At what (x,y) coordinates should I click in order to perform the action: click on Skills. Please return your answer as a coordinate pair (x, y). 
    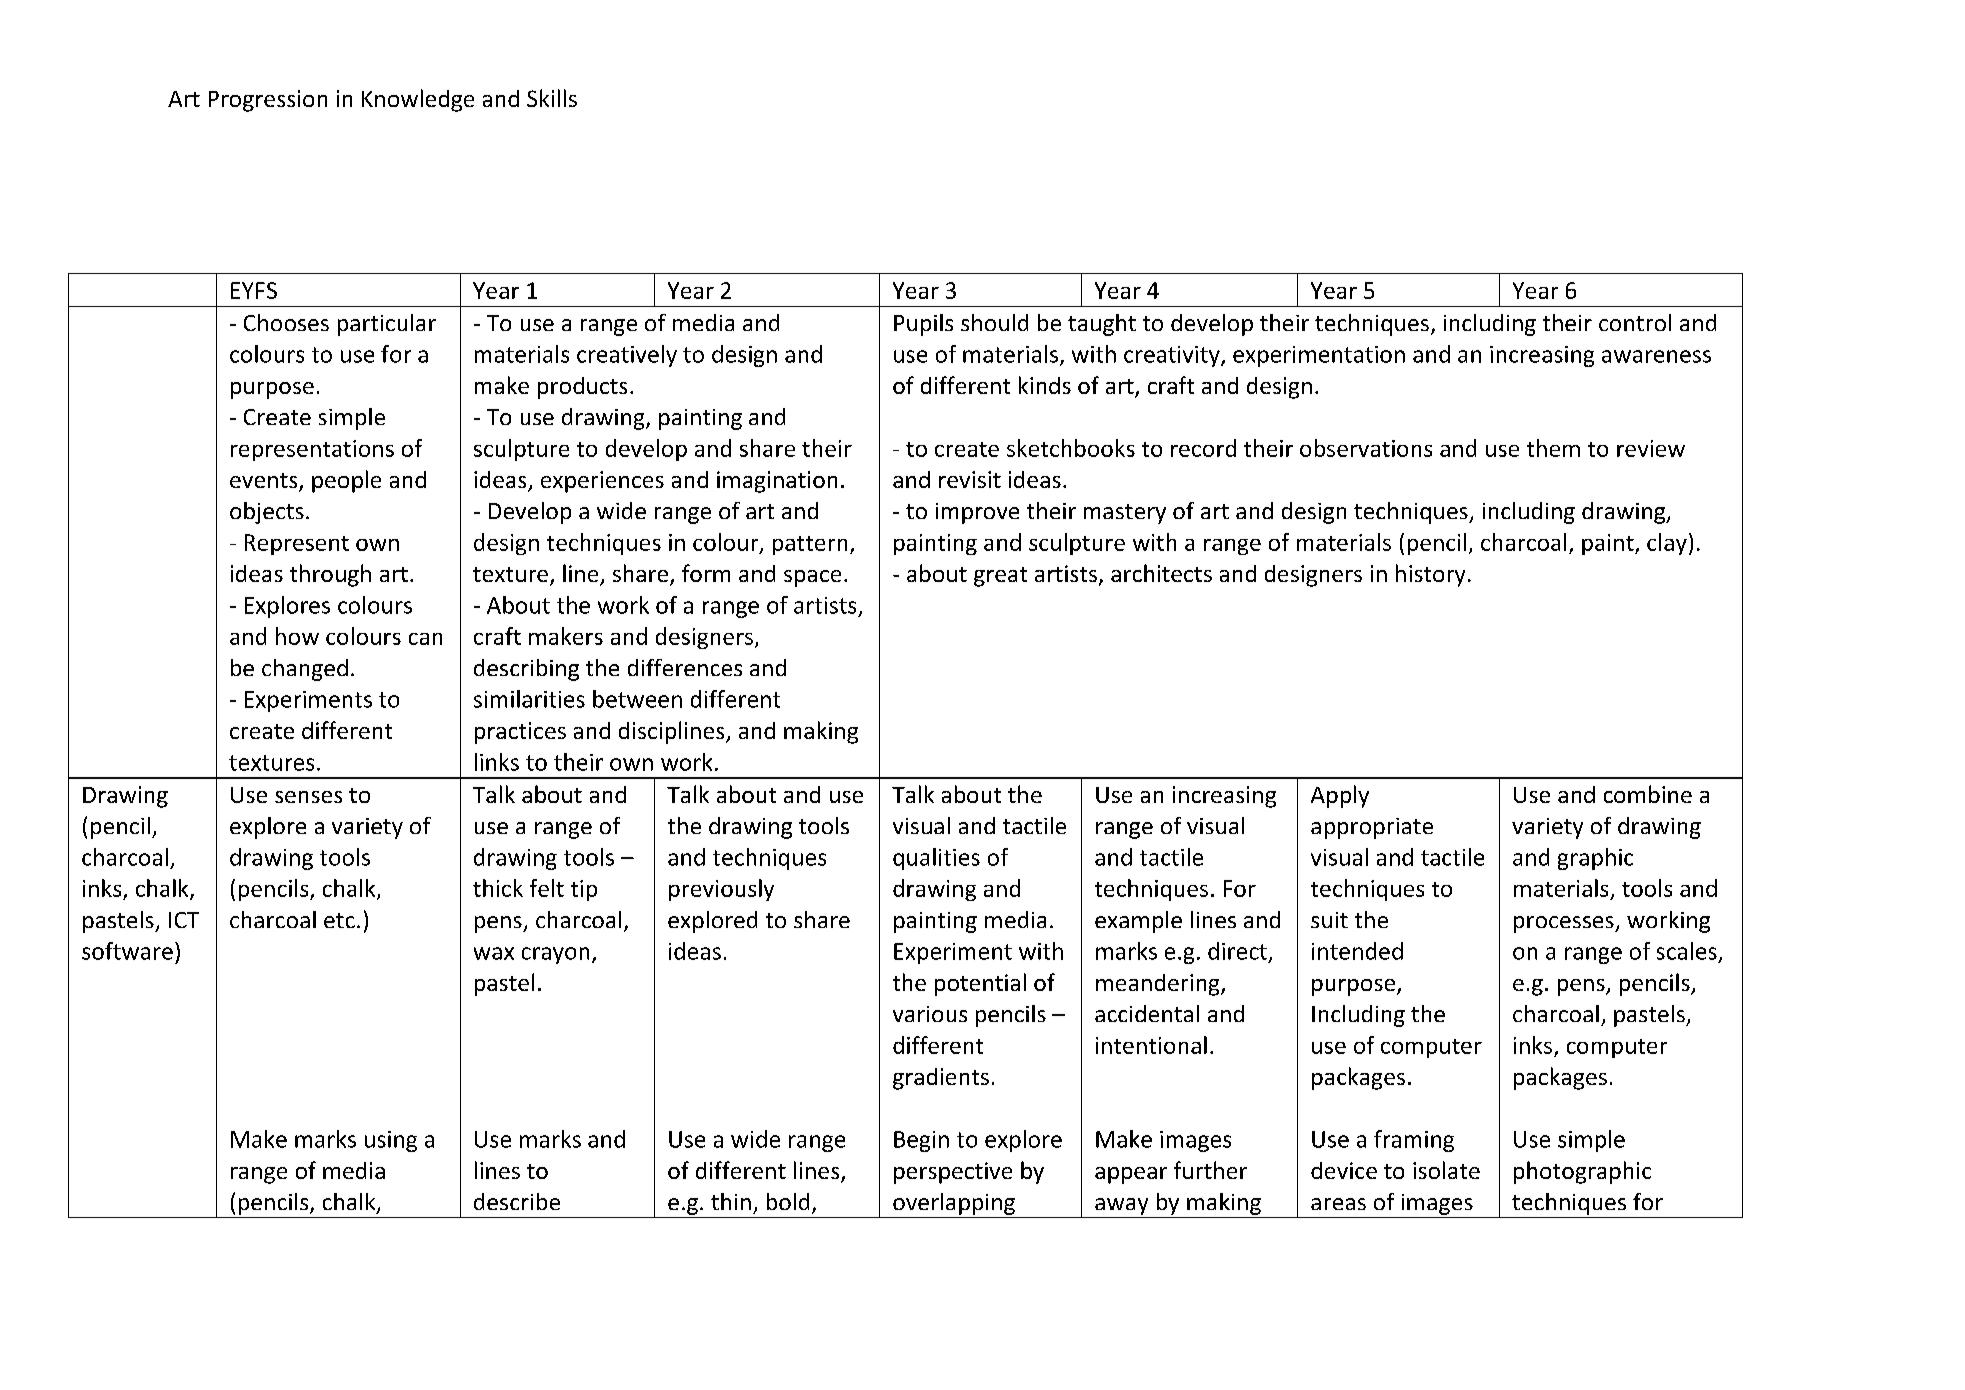
    Looking at the image, I should click on (552, 98).
